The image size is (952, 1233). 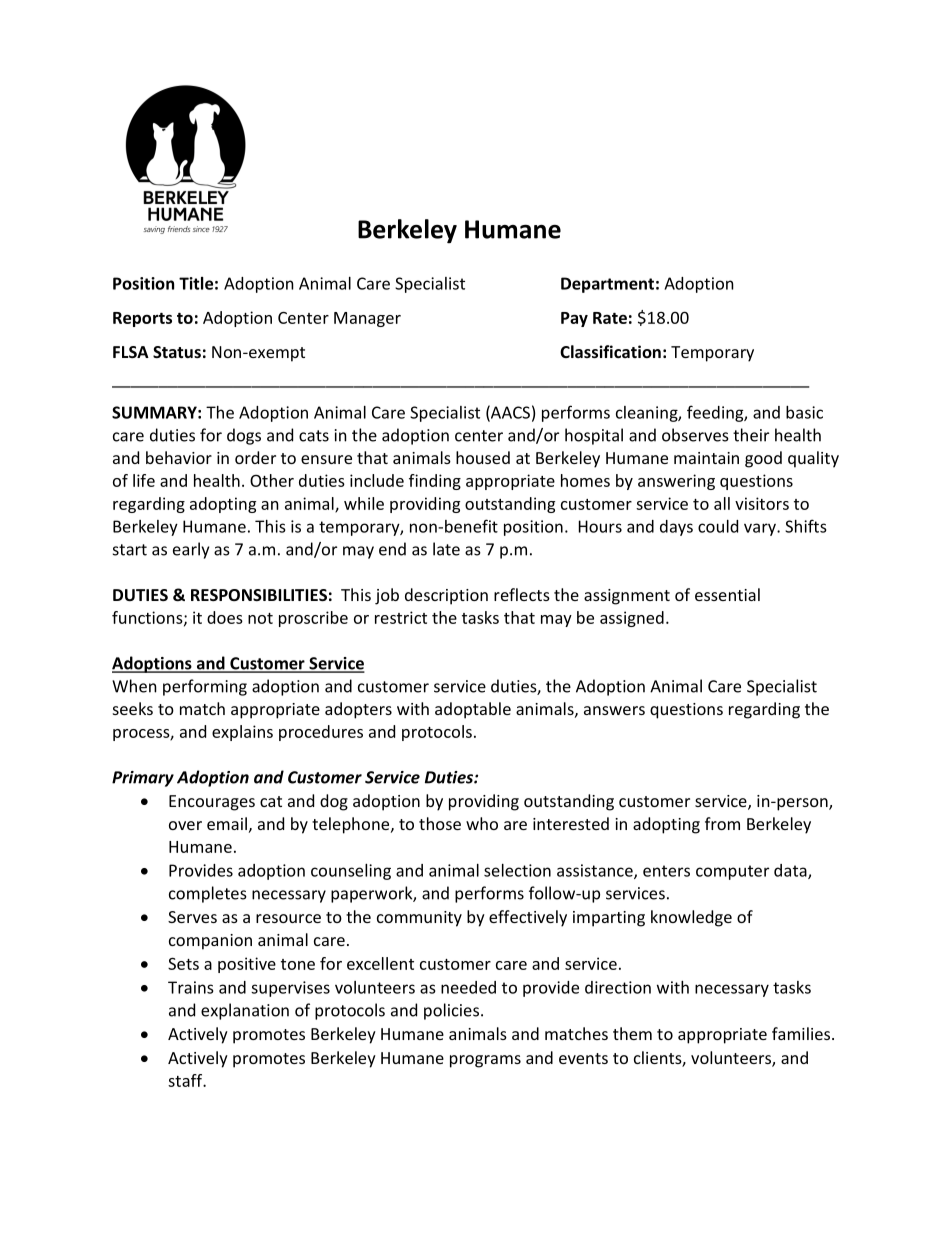 What do you see at coordinates (802, 1033) in the document?
I see `families` at bounding box center [802, 1033].
